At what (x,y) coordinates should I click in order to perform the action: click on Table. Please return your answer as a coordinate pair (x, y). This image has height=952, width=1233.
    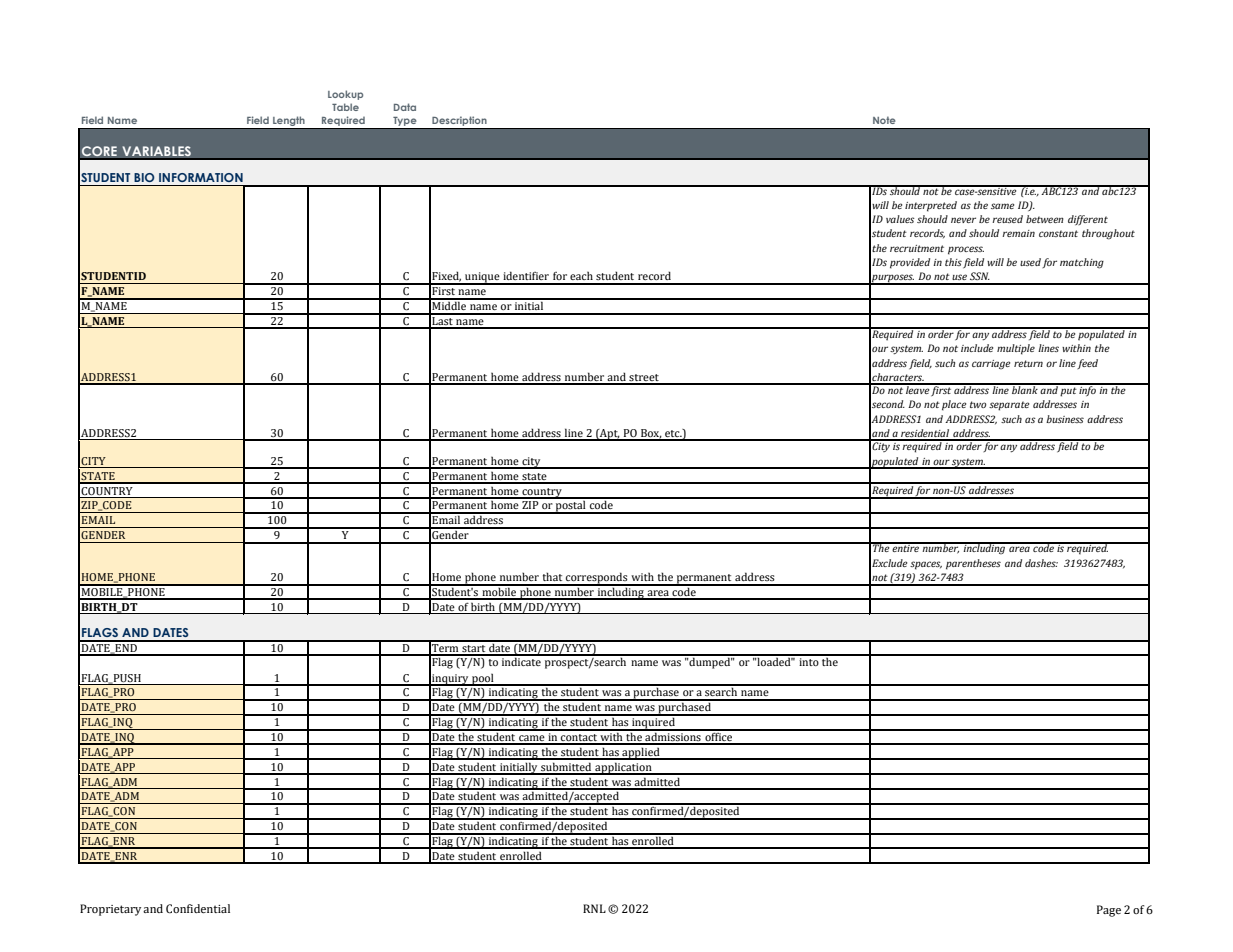
    Looking at the image, I should click on (345, 107).
